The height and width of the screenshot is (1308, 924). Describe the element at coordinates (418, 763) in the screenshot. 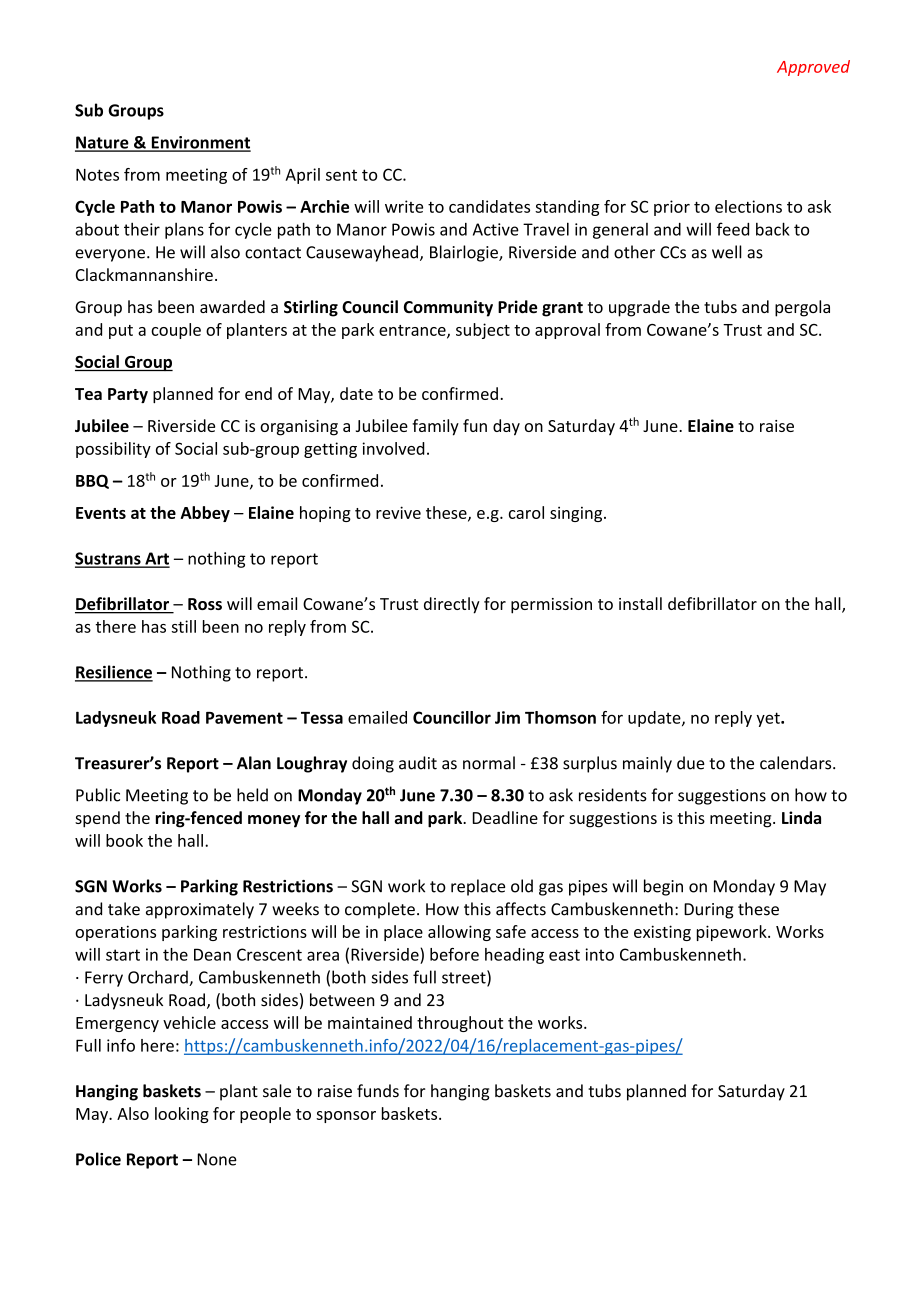

I see `audit` at that location.
